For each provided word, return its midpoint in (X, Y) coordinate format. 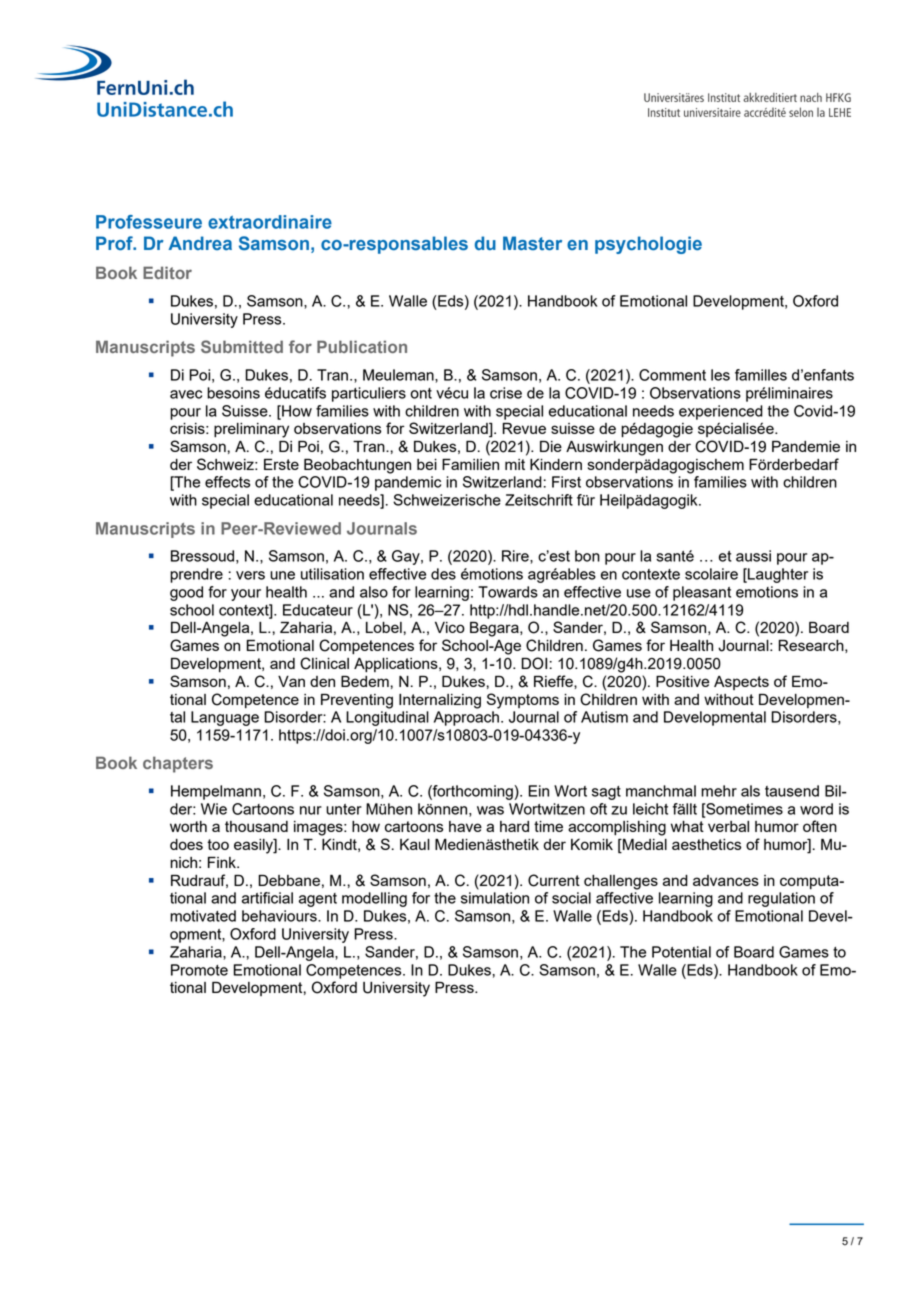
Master (532, 243)
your (246, 595)
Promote (199, 970)
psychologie (648, 245)
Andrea (200, 243)
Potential (681, 952)
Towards (508, 592)
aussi (753, 556)
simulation (495, 898)
